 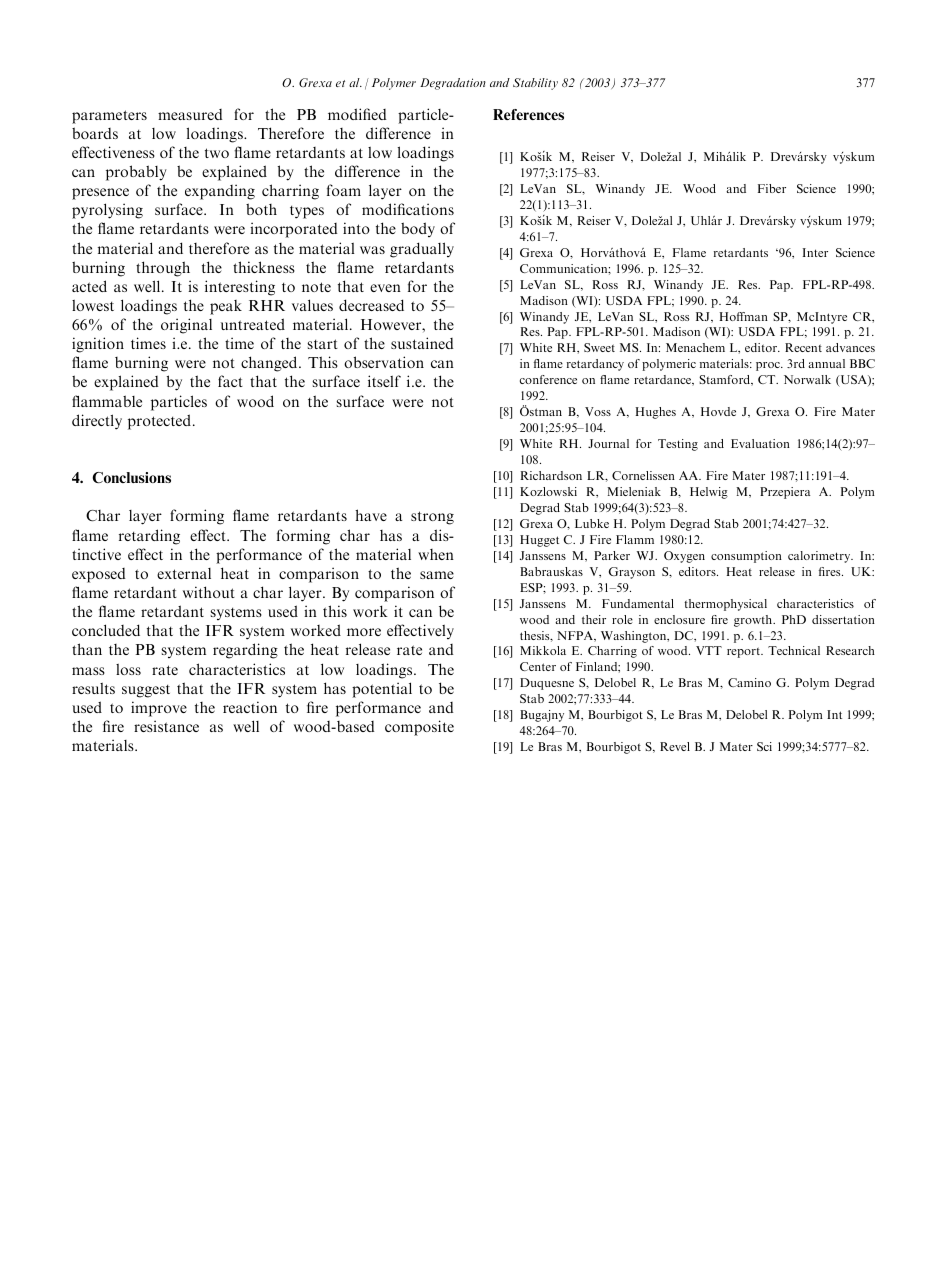 What do you see at coordinates (163, 269) in the image?
I see `through` at bounding box center [163, 269].
